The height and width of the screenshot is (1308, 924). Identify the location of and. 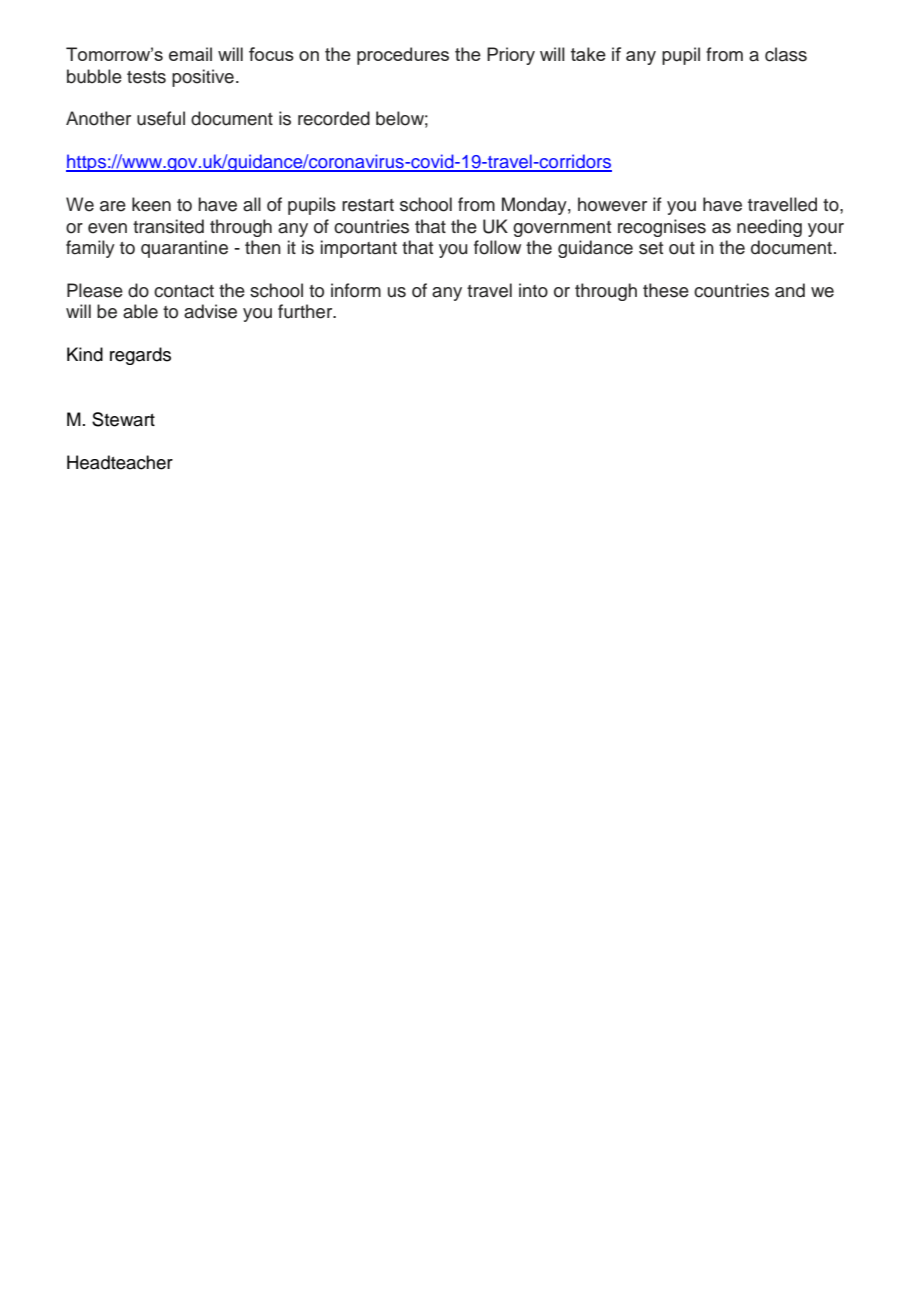
(790, 290).
